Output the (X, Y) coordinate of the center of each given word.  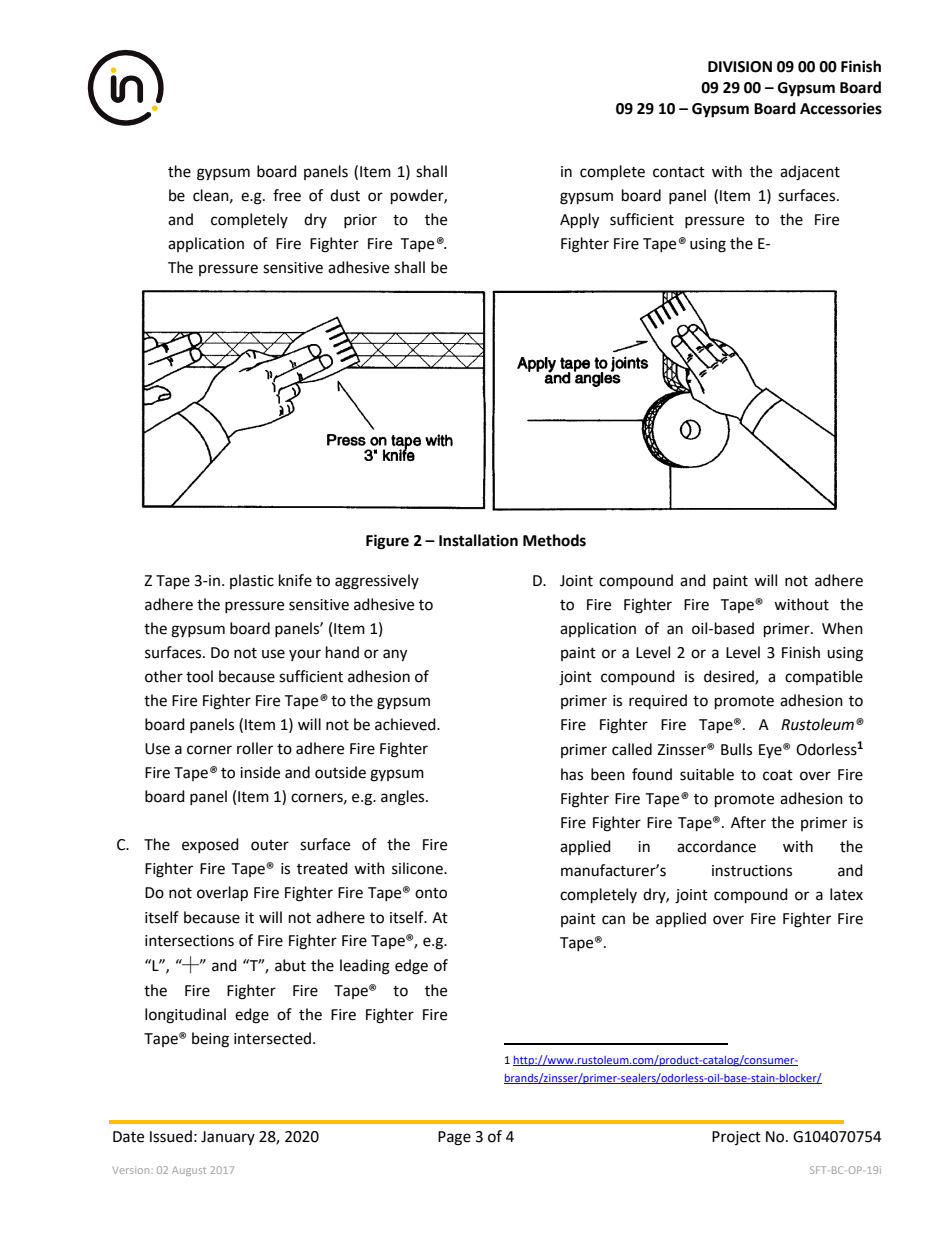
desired (730, 677)
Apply (579, 221)
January (228, 1138)
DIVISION (740, 67)
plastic (252, 581)
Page (454, 1138)
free (287, 195)
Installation (478, 540)
